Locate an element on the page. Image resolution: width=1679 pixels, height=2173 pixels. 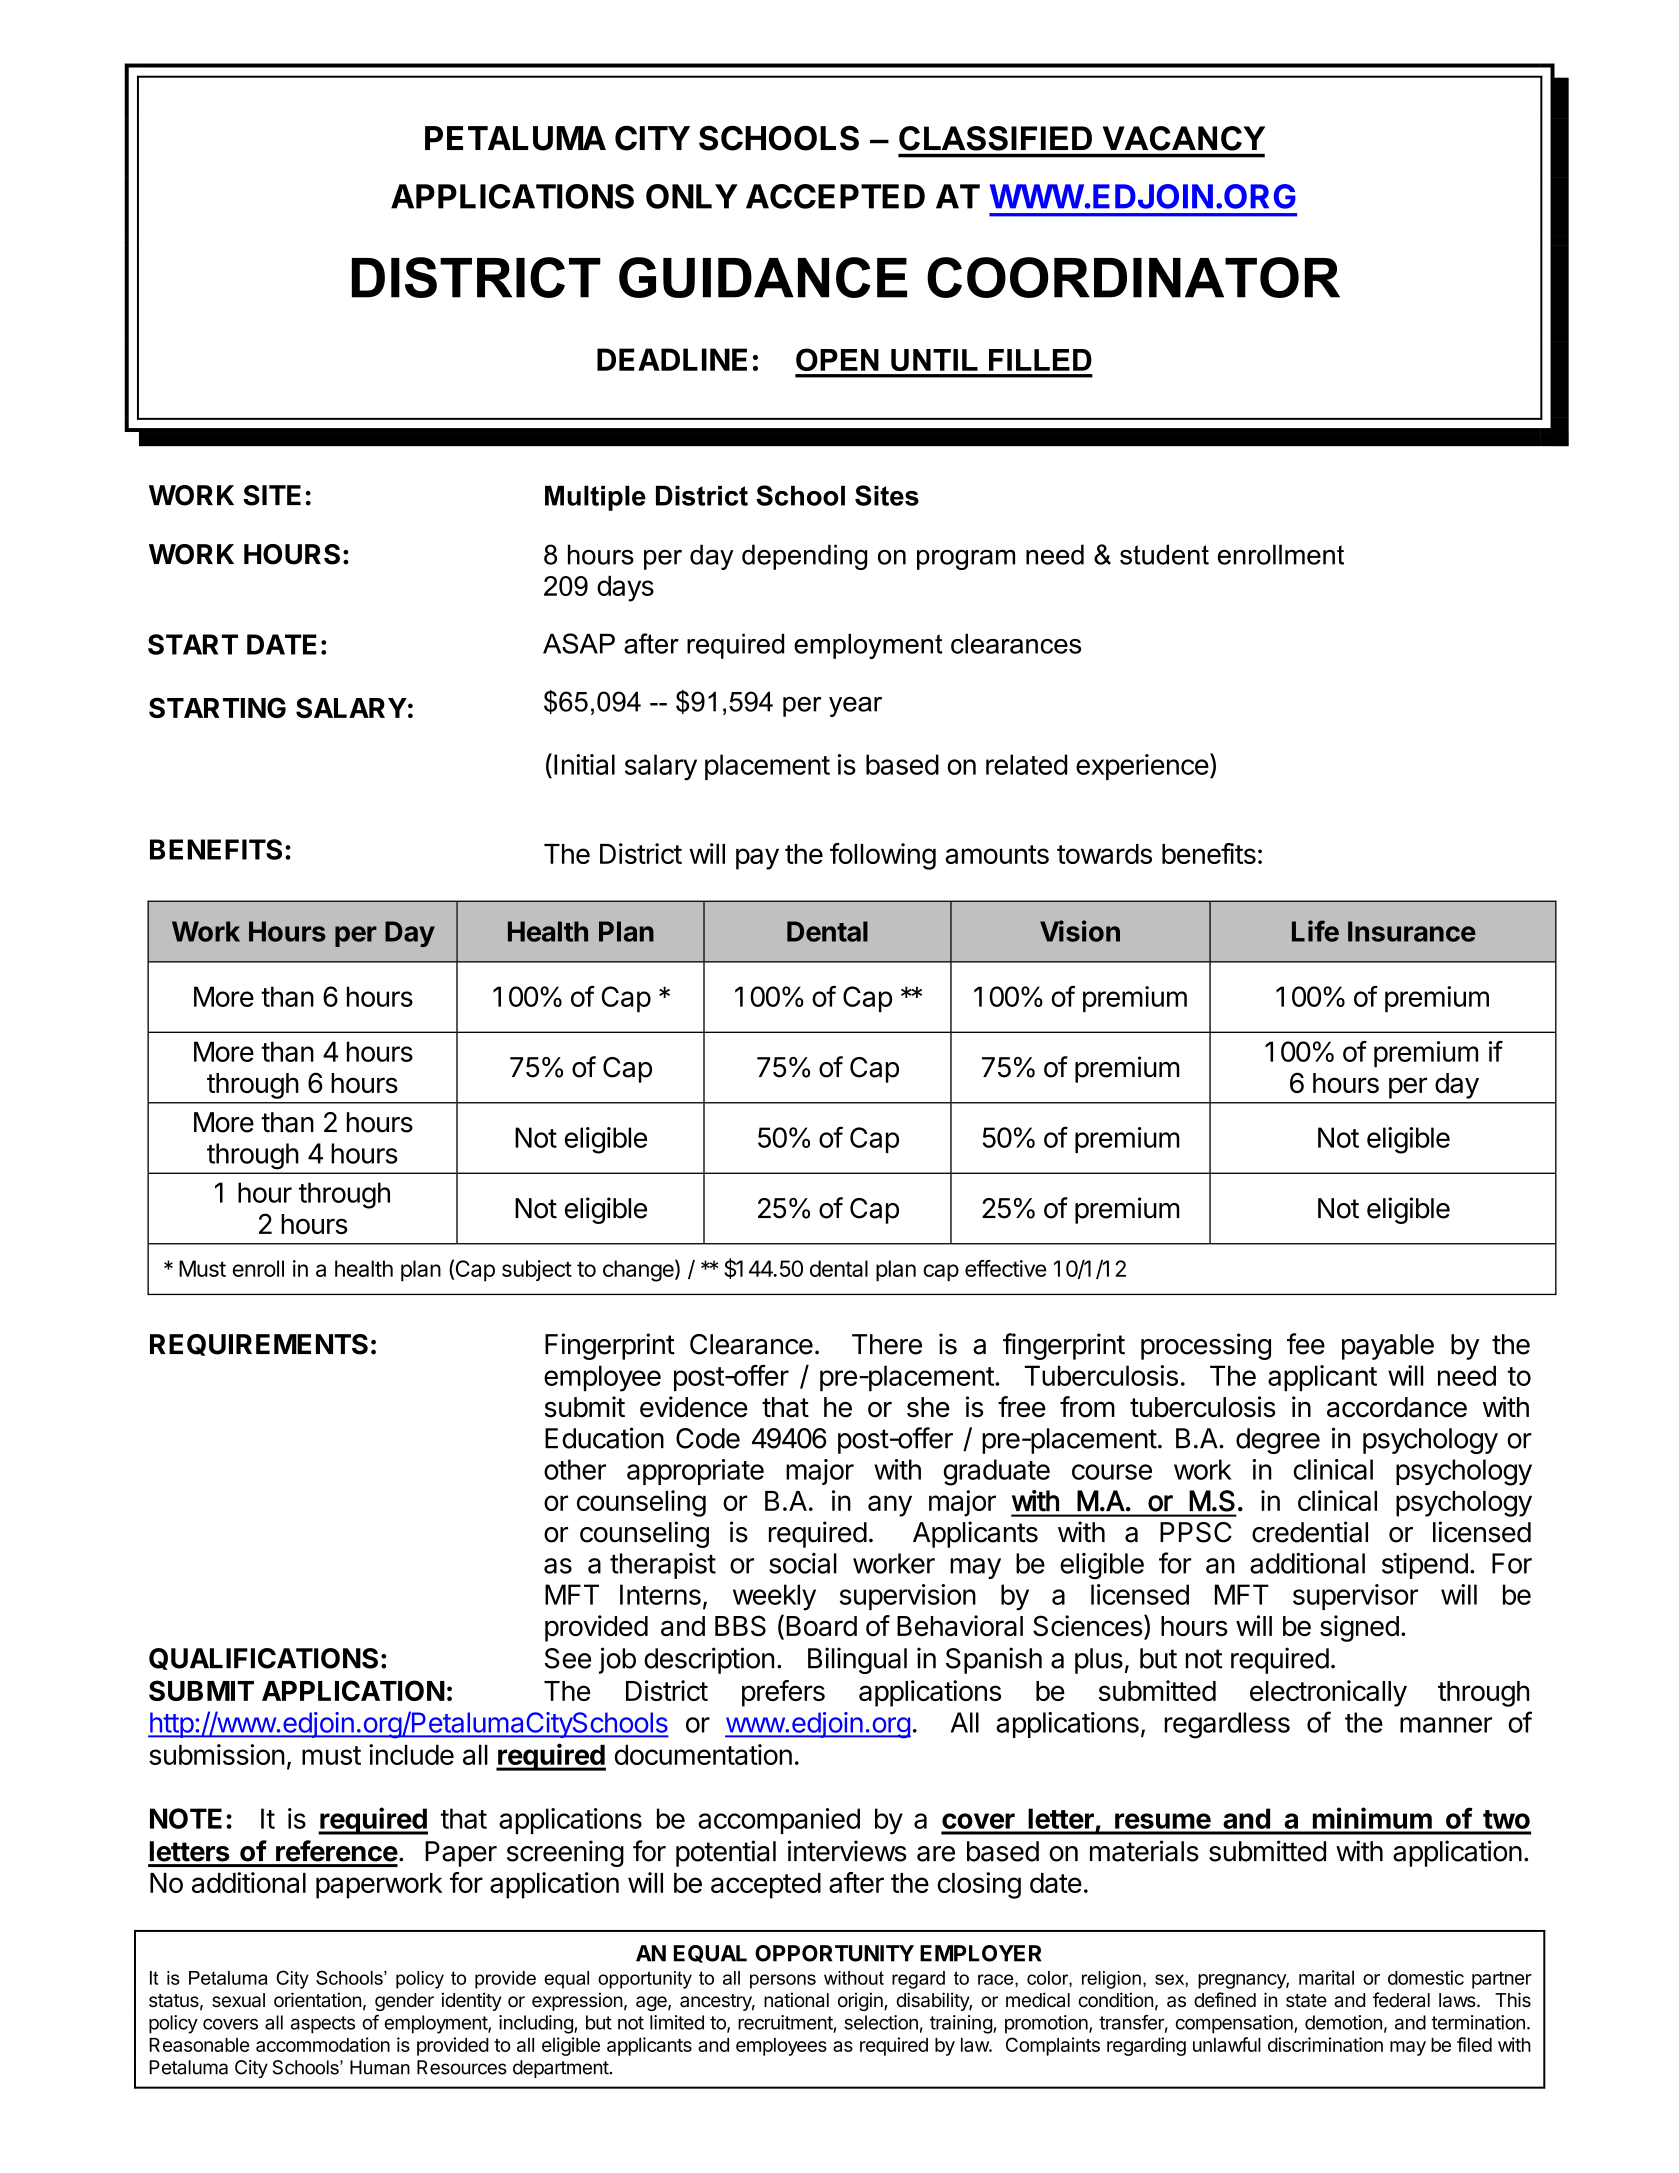
COORDINATOR is located at coordinates (1133, 277).
